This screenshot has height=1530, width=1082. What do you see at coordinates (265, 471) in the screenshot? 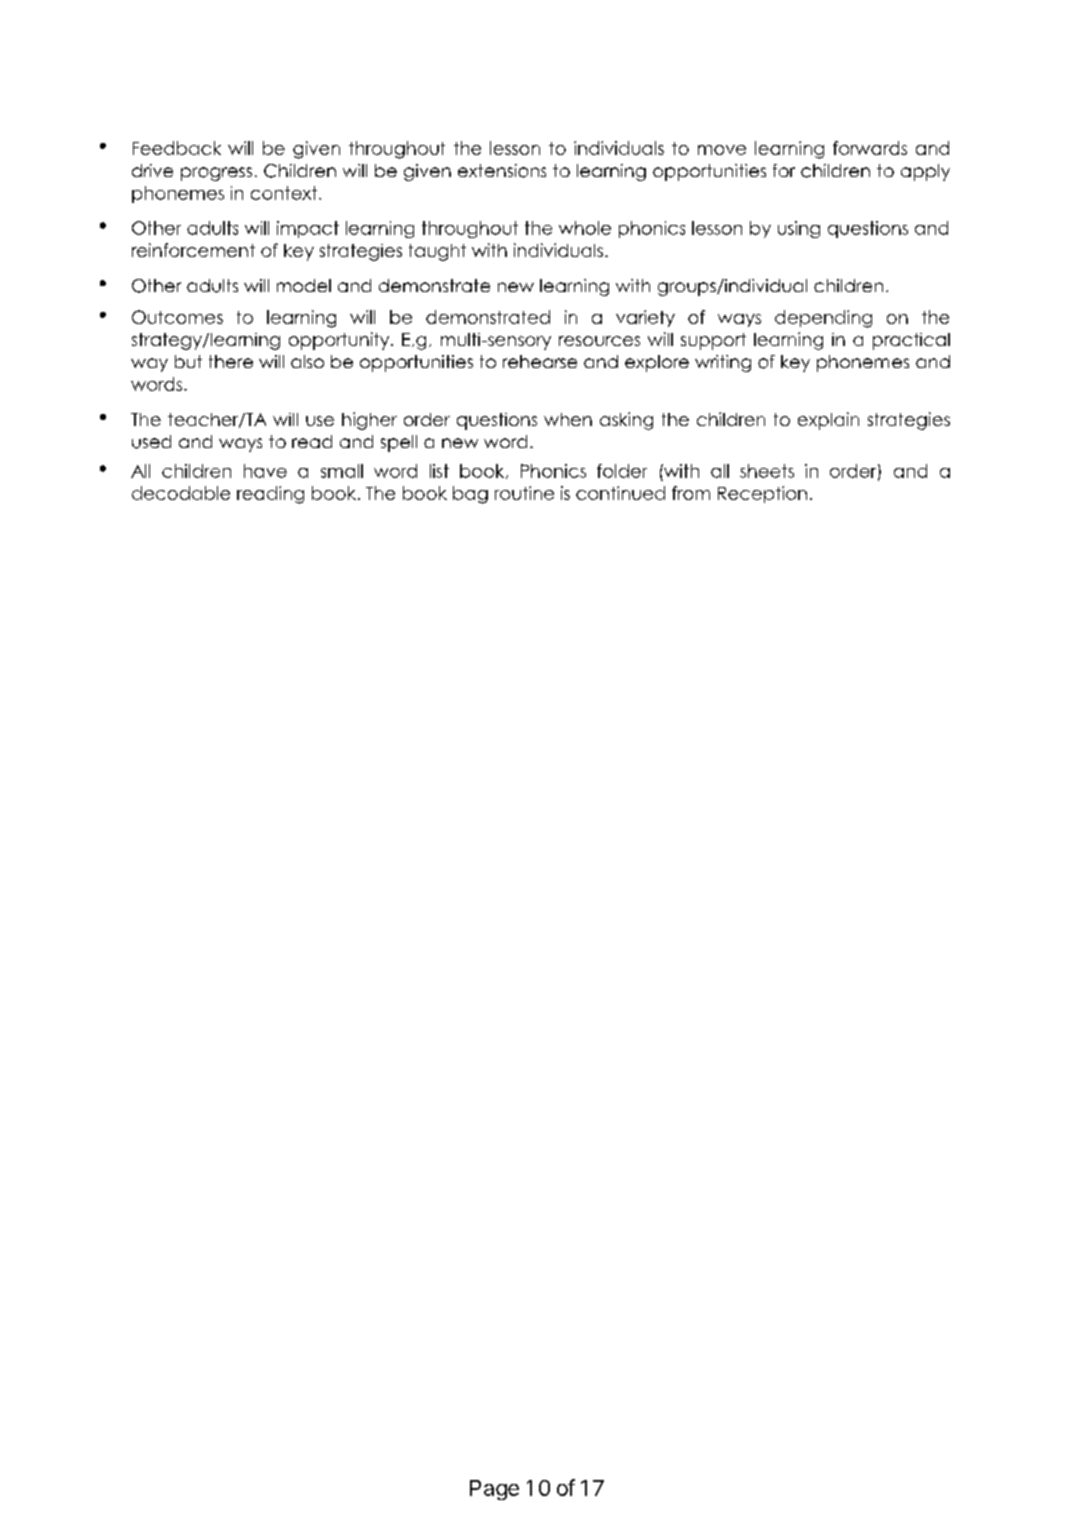
I see `have` at bounding box center [265, 471].
